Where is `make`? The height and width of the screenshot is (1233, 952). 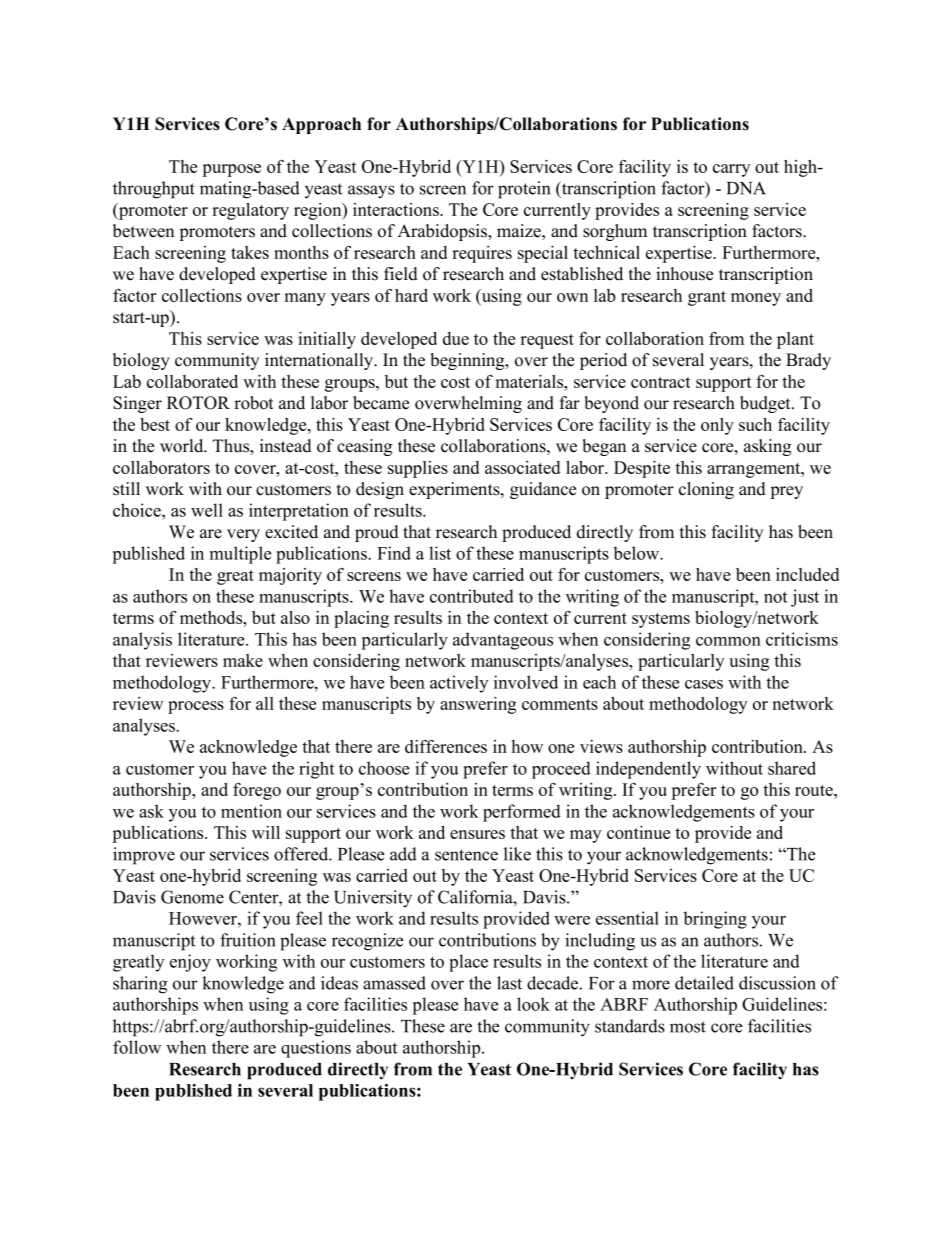
make is located at coordinates (243, 660).
